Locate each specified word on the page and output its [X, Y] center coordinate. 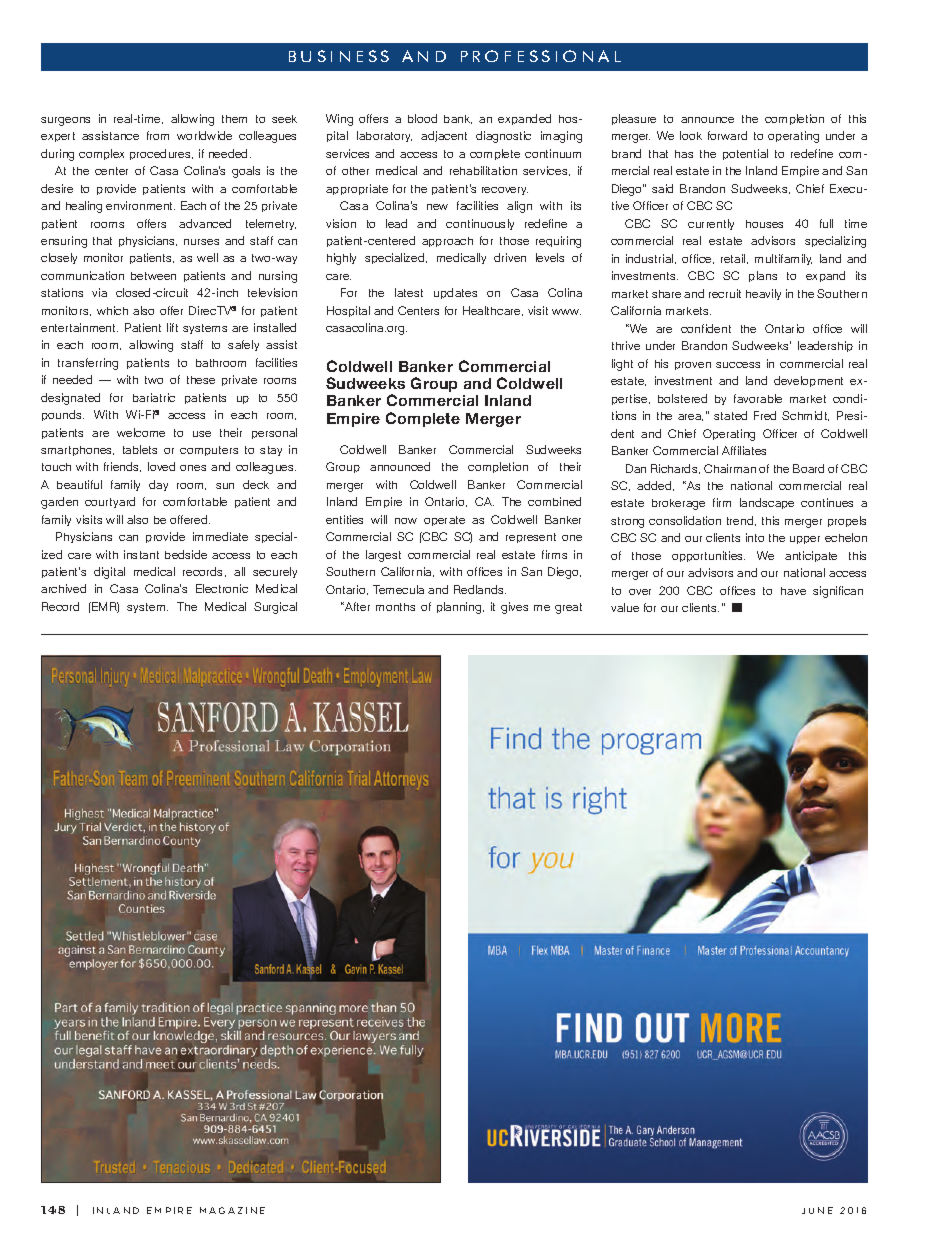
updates [455, 293]
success [738, 365]
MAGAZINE [232, 1210]
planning [460, 608]
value [625, 607]
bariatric [154, 397]
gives [514, 608]
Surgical [275, 608]
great [568, 608]
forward [727, 135]
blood [422, 118]
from [158, 135]
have [793, 591]
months [395, 607]
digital [109, 573]
